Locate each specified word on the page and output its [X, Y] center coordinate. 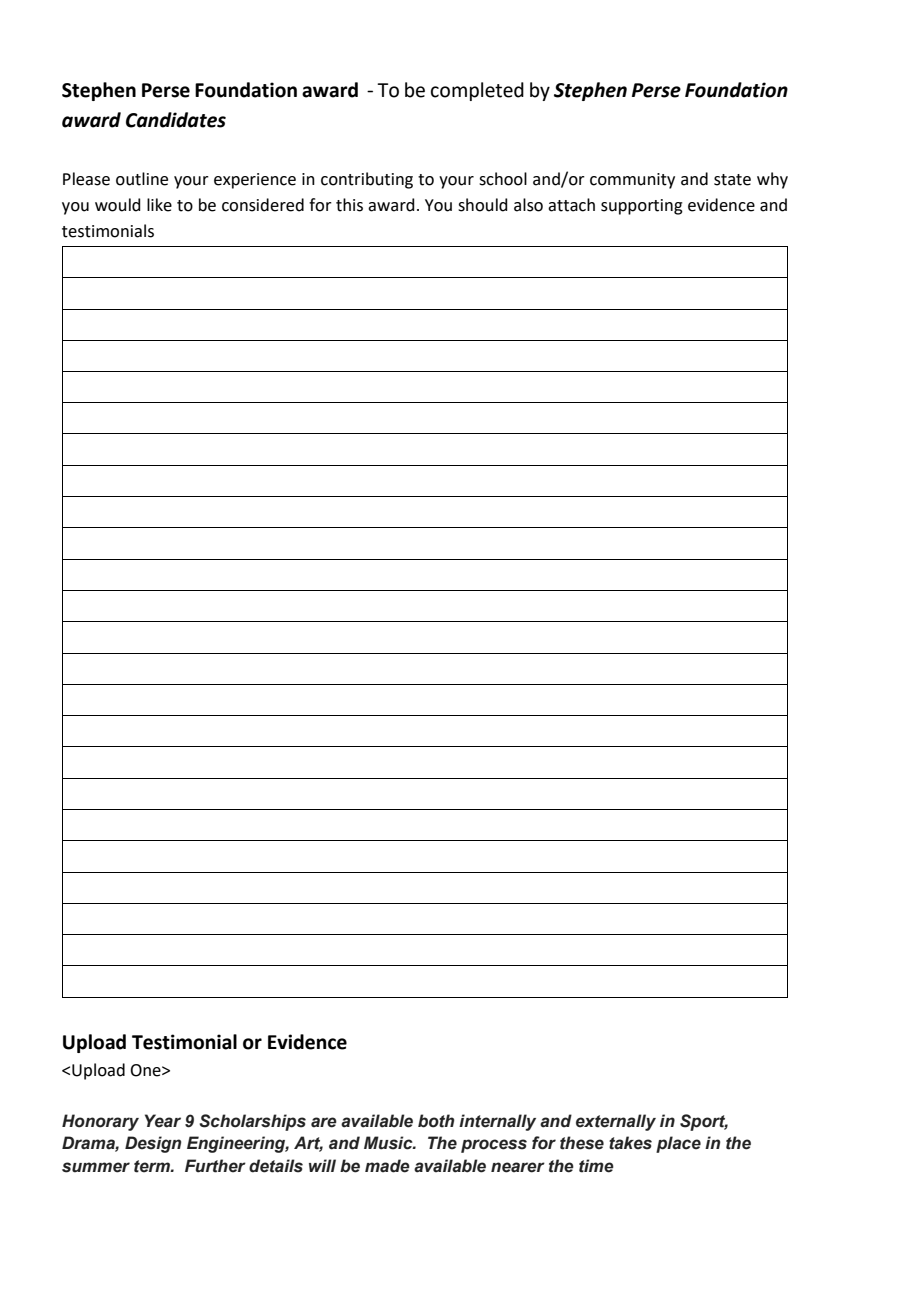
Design [153, 1144]
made [387, 1166]
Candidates [176, 120]
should [483, 205]
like [159, 205]
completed [477, 91]
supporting [642, 207]
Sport [704, 1122]
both [436, 1121]
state [732, 180]
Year [163, 1121]
